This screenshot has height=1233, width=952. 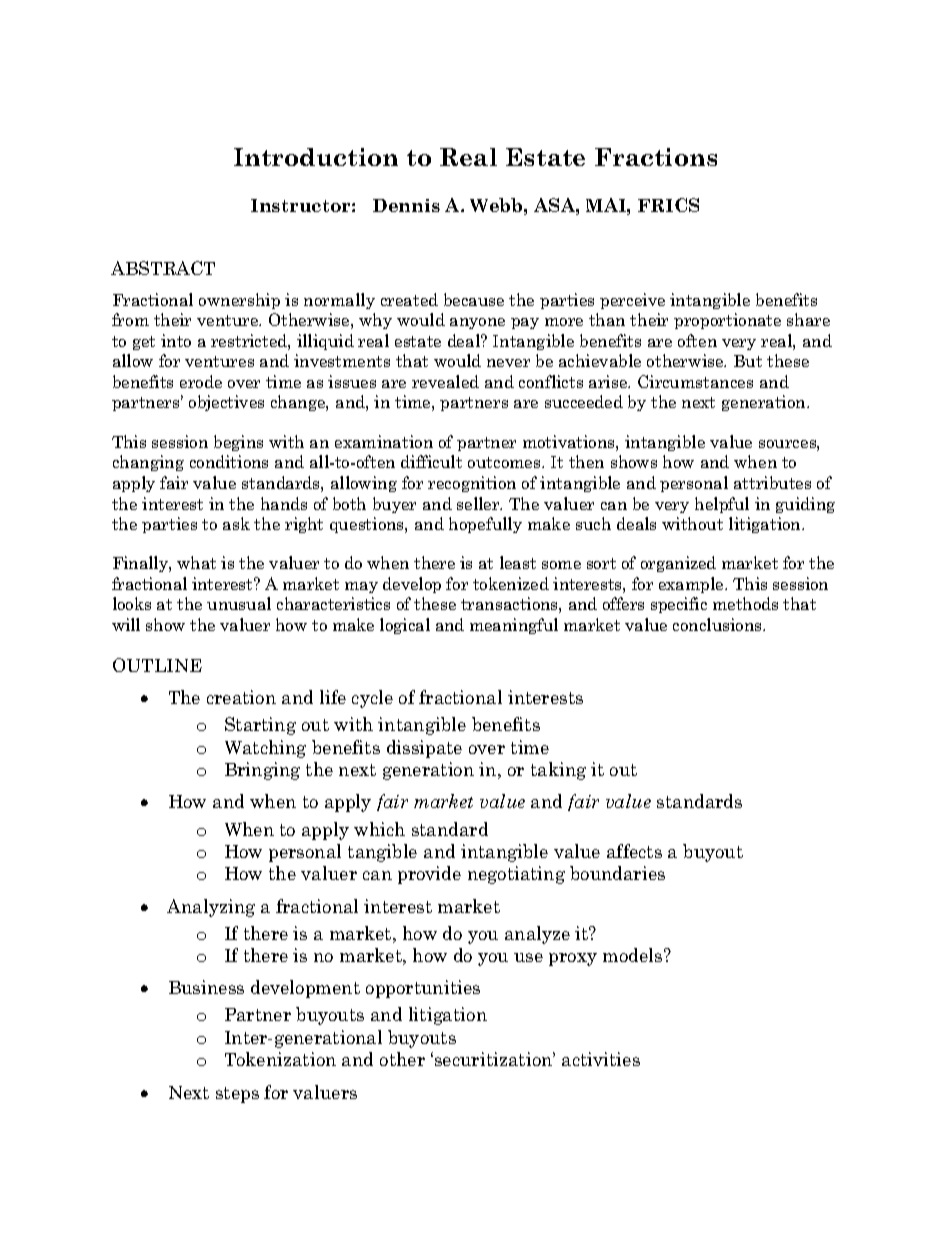 I want to click on recognition, so click(x=472, y=484).
